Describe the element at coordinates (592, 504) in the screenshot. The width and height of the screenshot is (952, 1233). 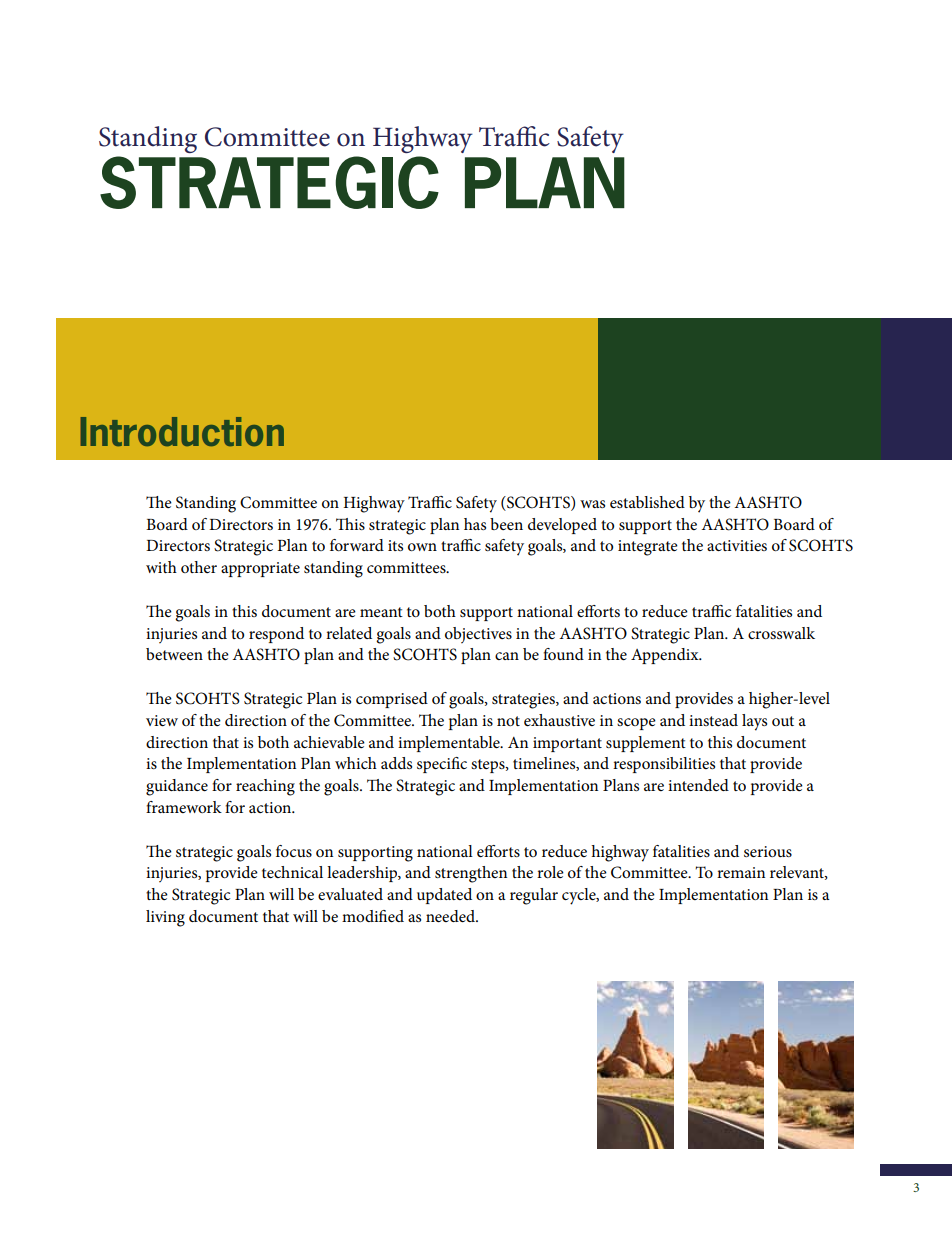
I see `was` at that location.
